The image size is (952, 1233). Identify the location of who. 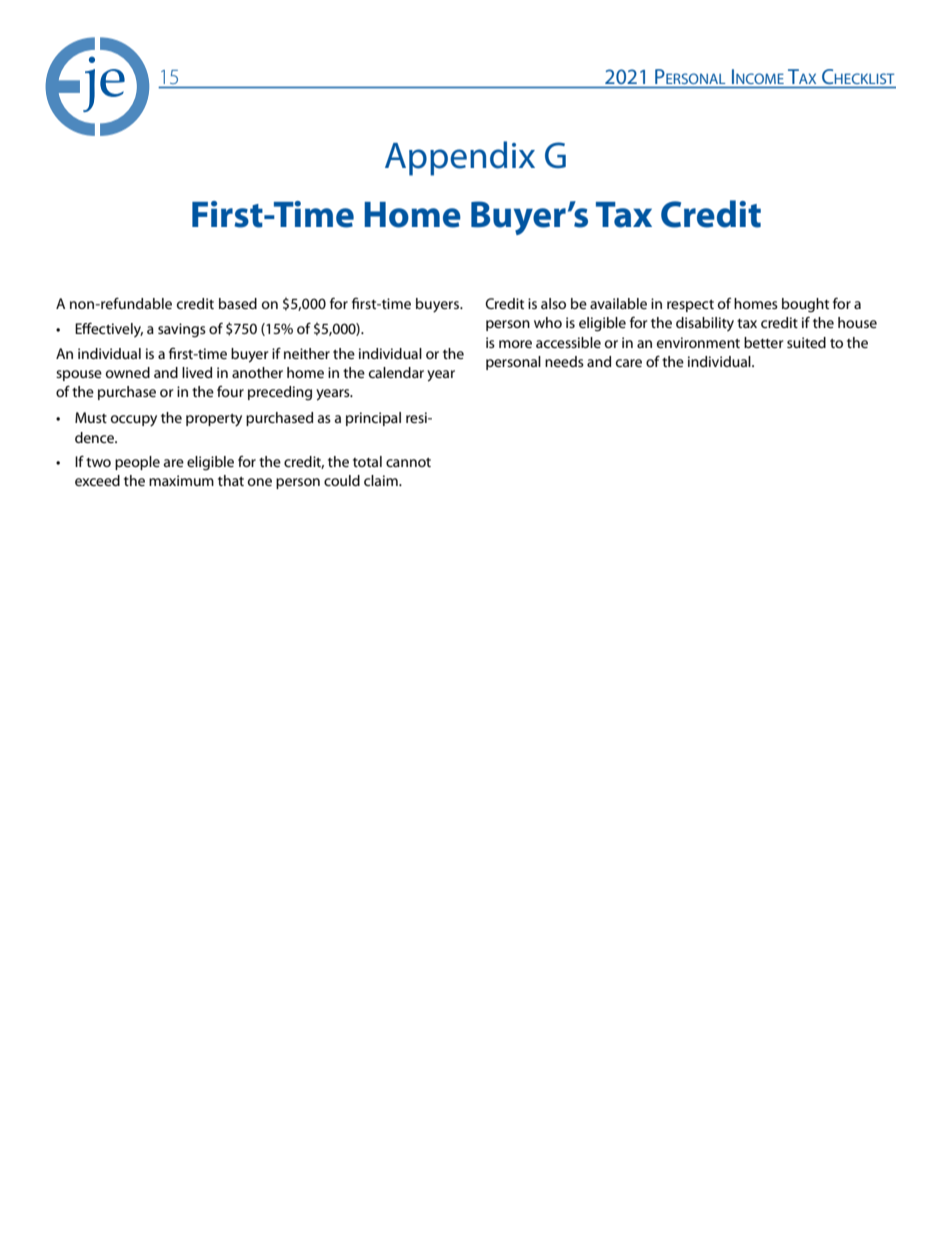
(548, 322).
